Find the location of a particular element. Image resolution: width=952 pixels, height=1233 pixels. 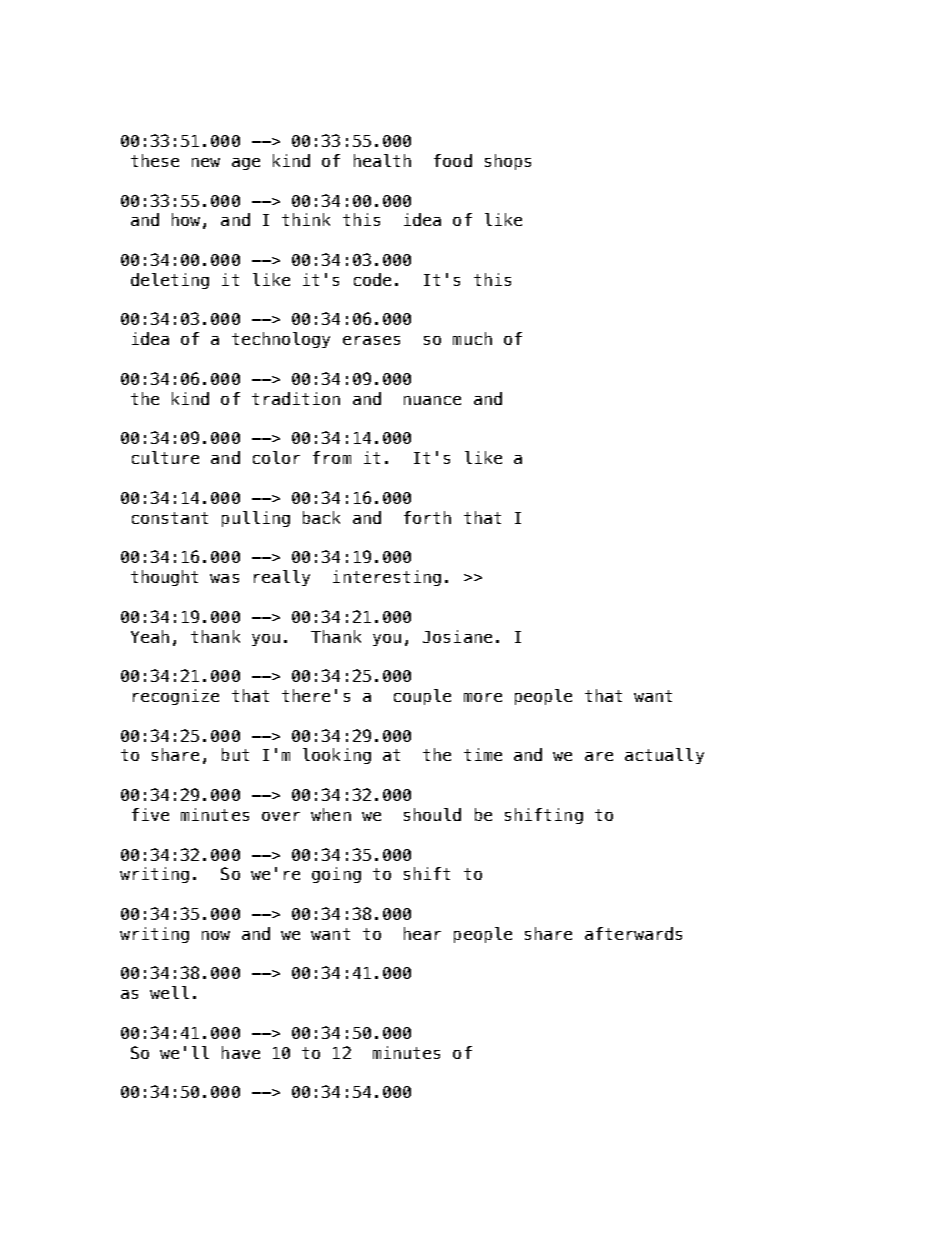

hear is located at coordinates (422, 933).
